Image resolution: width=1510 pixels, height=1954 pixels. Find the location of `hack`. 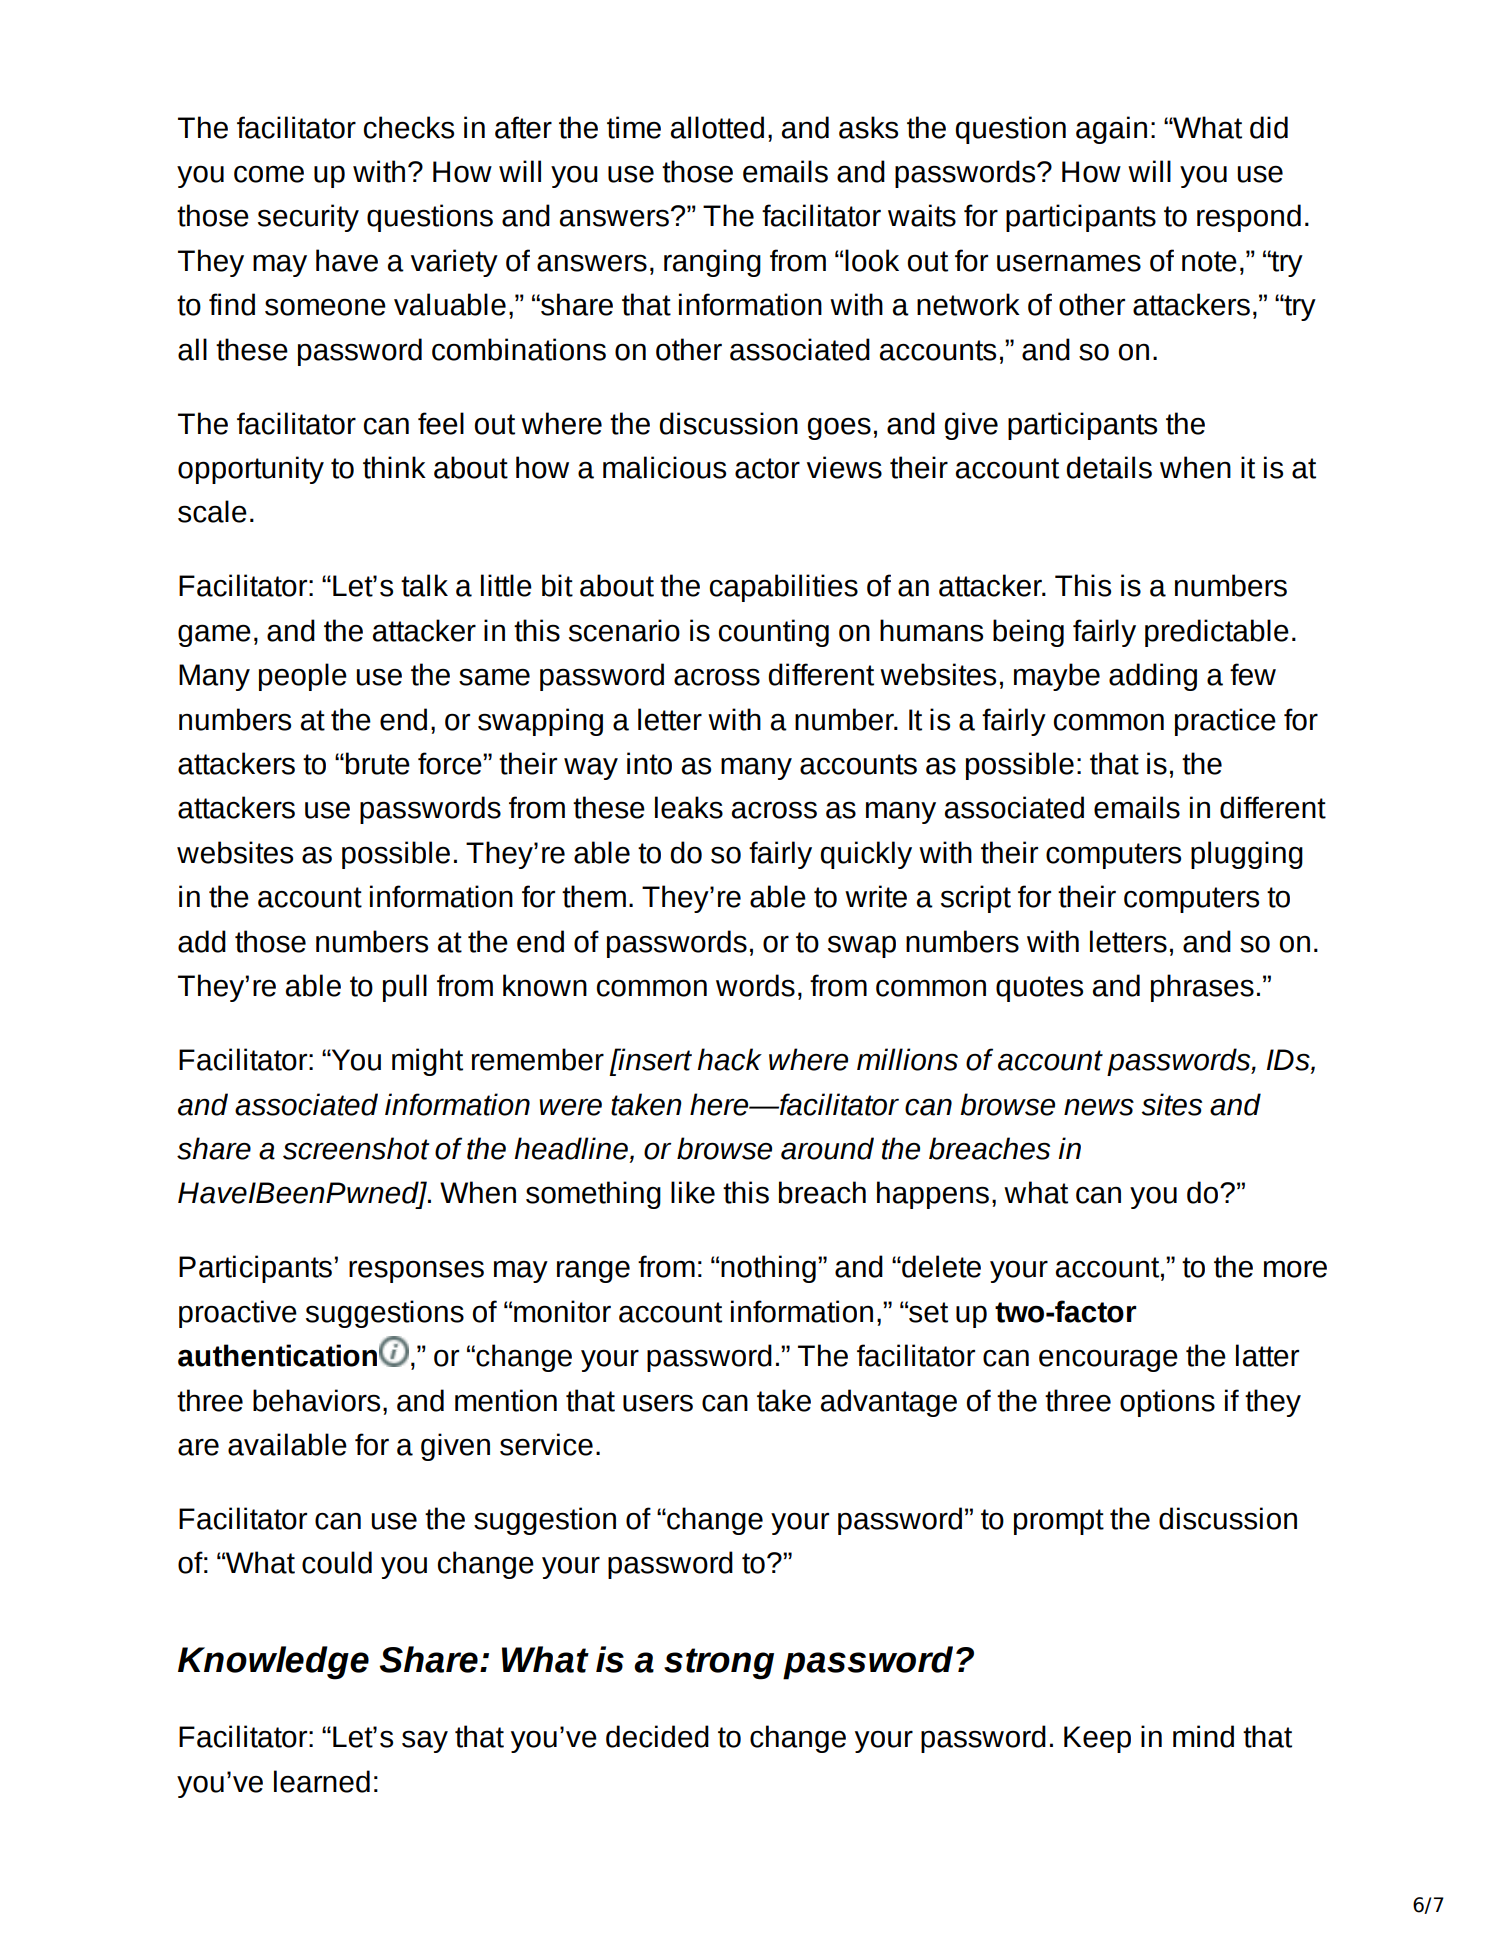

hack is located at coordinates (729, 1059).
